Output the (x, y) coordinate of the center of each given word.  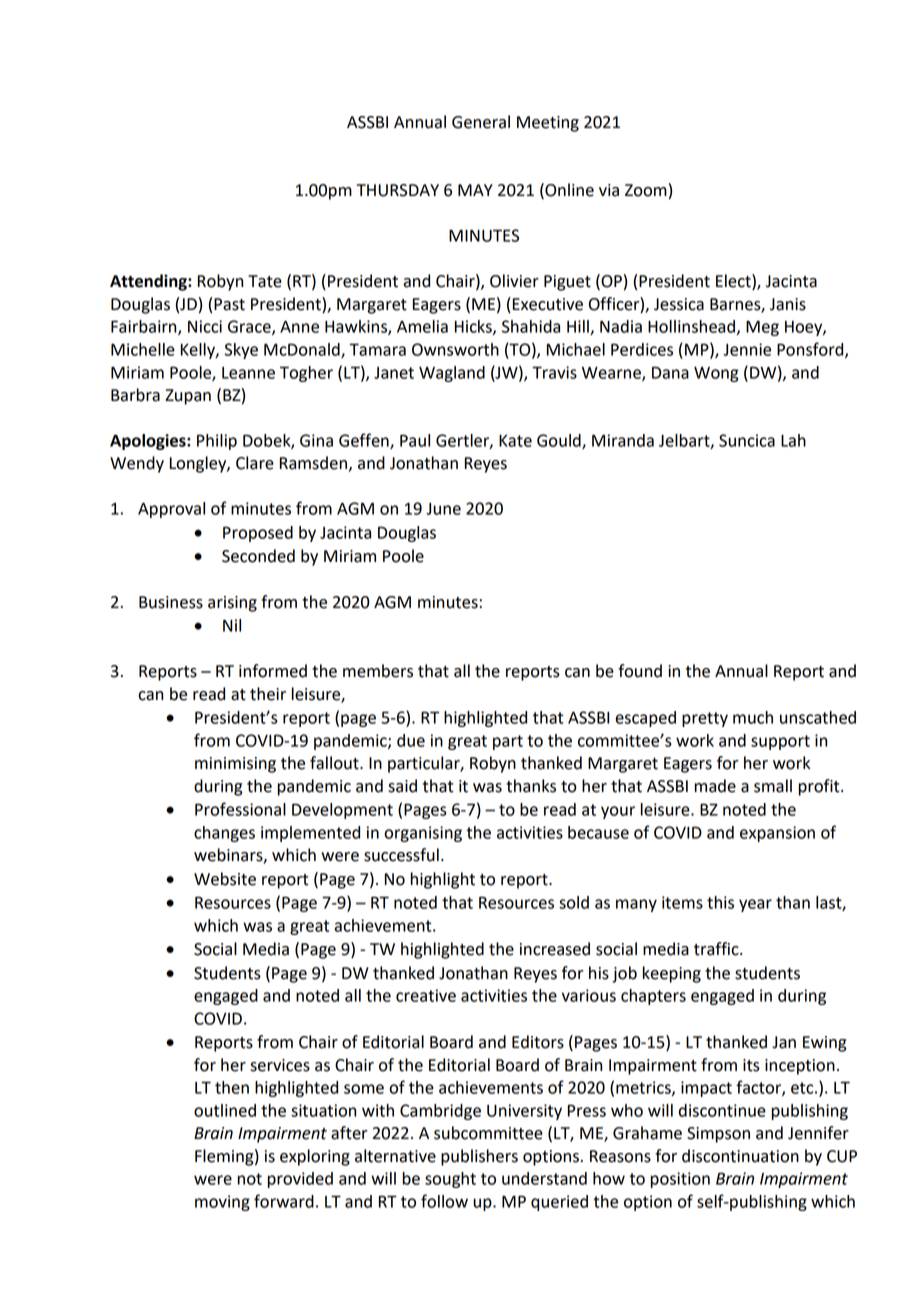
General (481, 122)
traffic (717, 949)
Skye (241, 351)
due (411, 740)
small (773, 786)
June (443, 509)
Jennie (747, 349)
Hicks (474, 327)
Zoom (646, 190)
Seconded (258, 556)
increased (555, 949)
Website (225, 879)
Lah (793, 440)
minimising (235, 765)
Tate (265, 281)
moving (222, 1203)
